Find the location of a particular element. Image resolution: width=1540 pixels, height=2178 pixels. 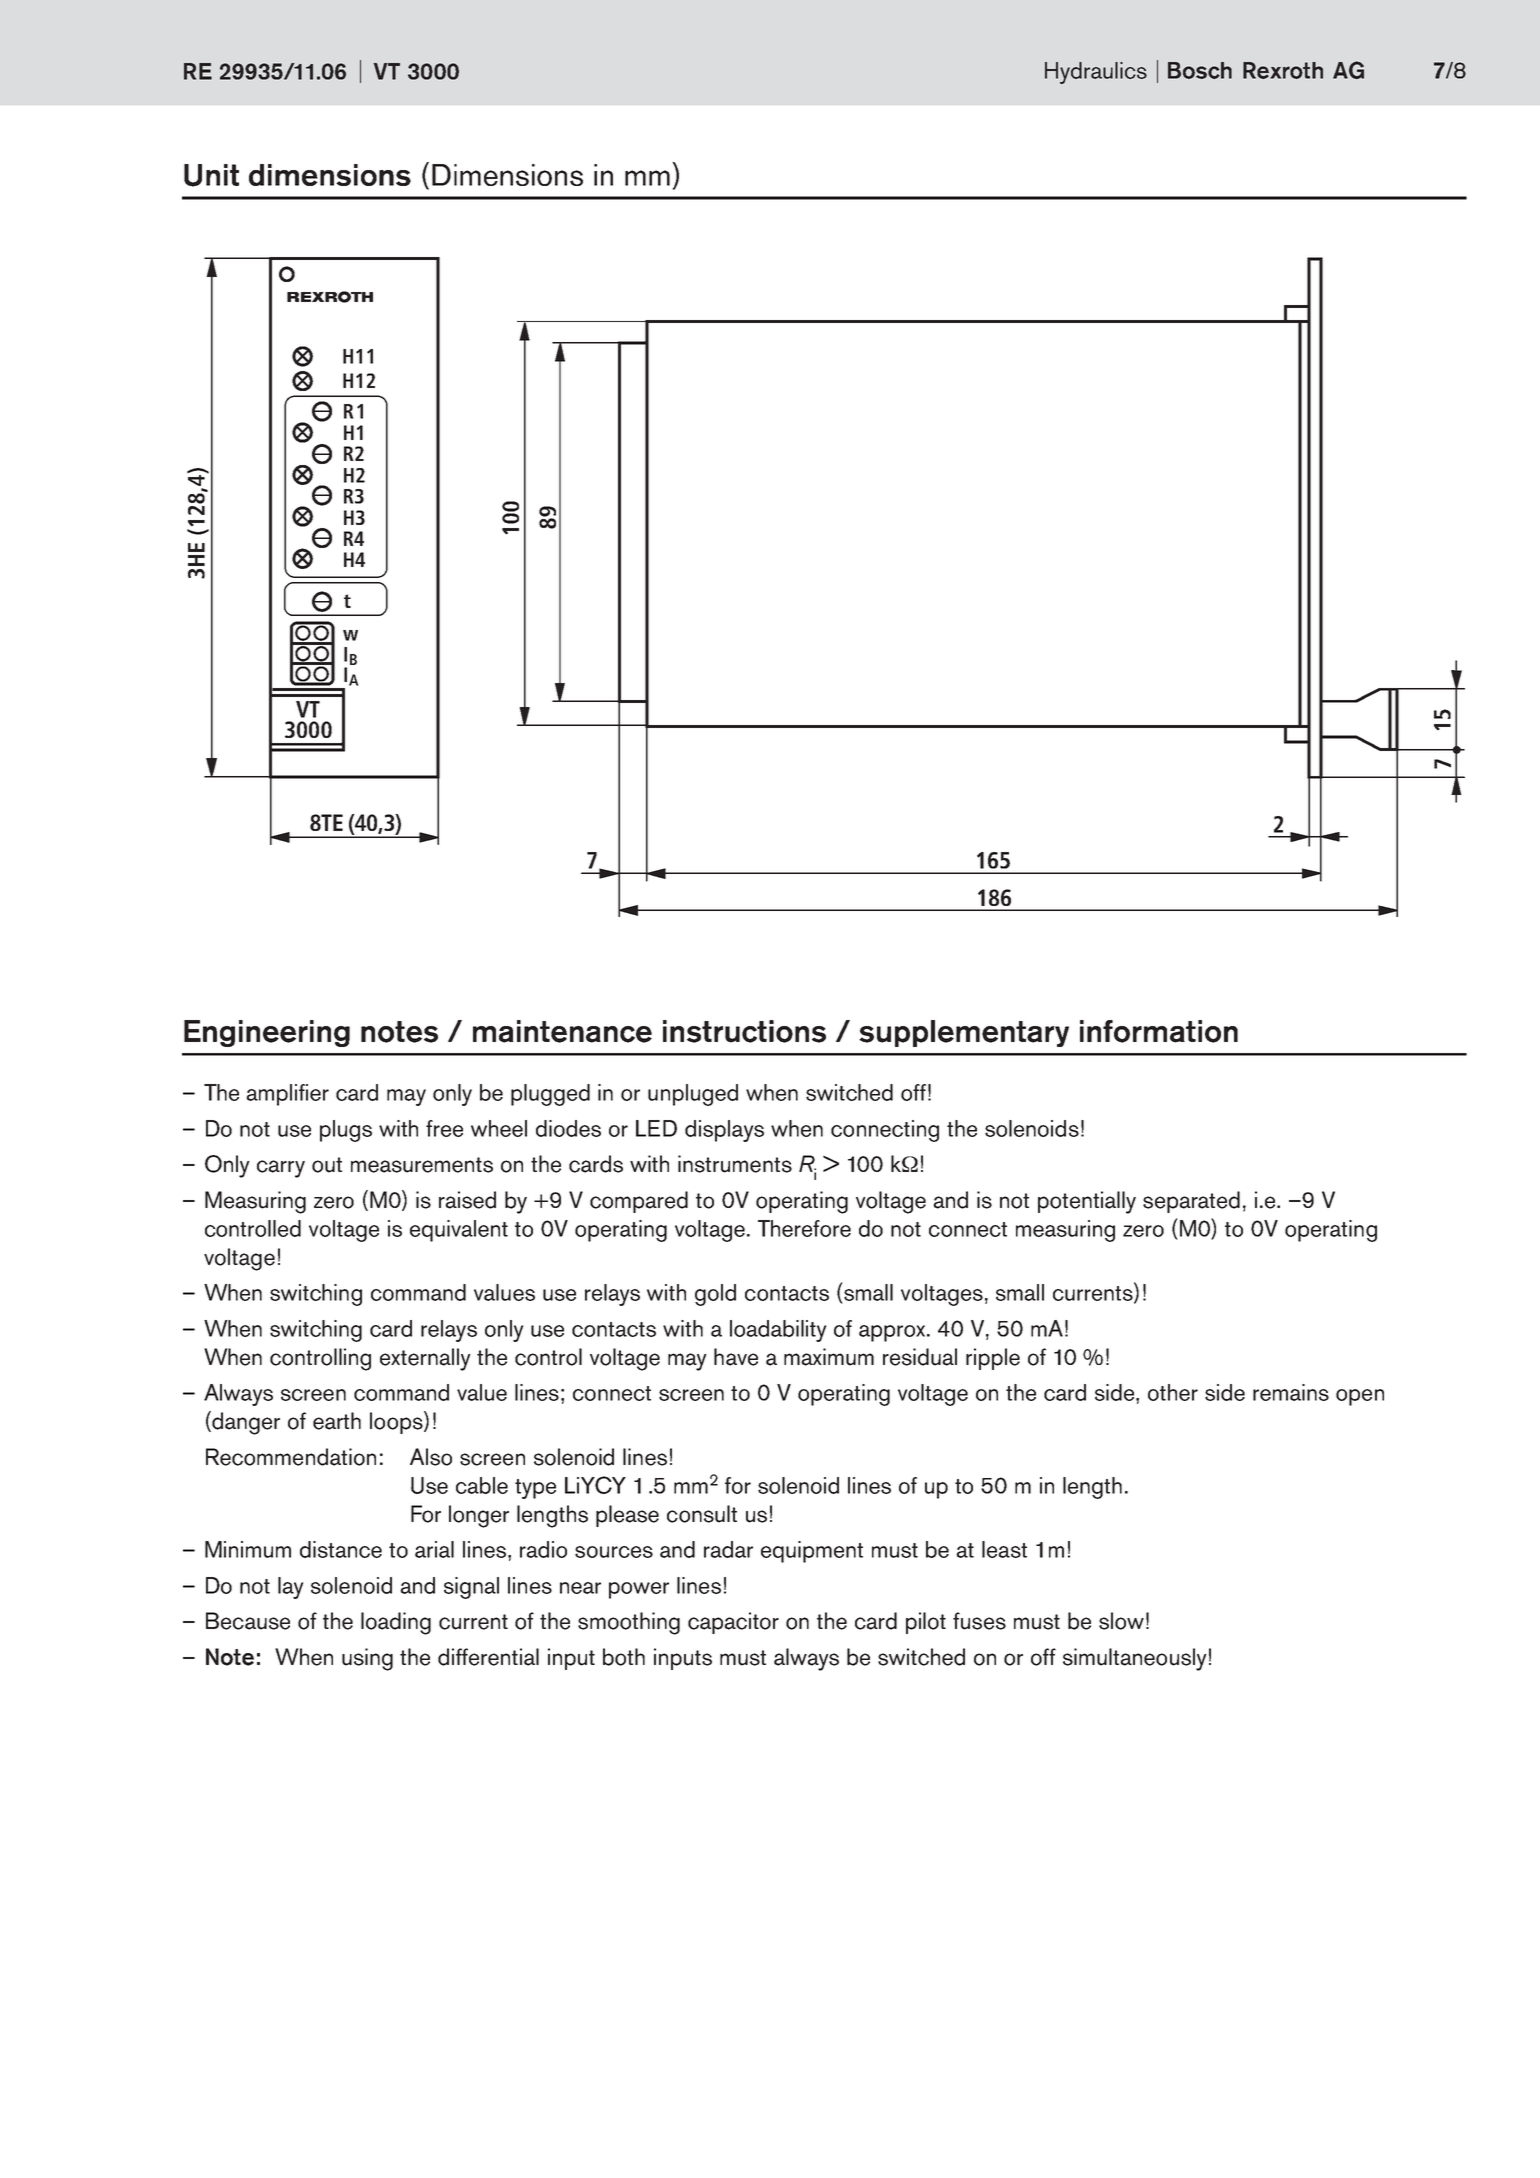

Rexroth is located at coordinates (1283, 70).
